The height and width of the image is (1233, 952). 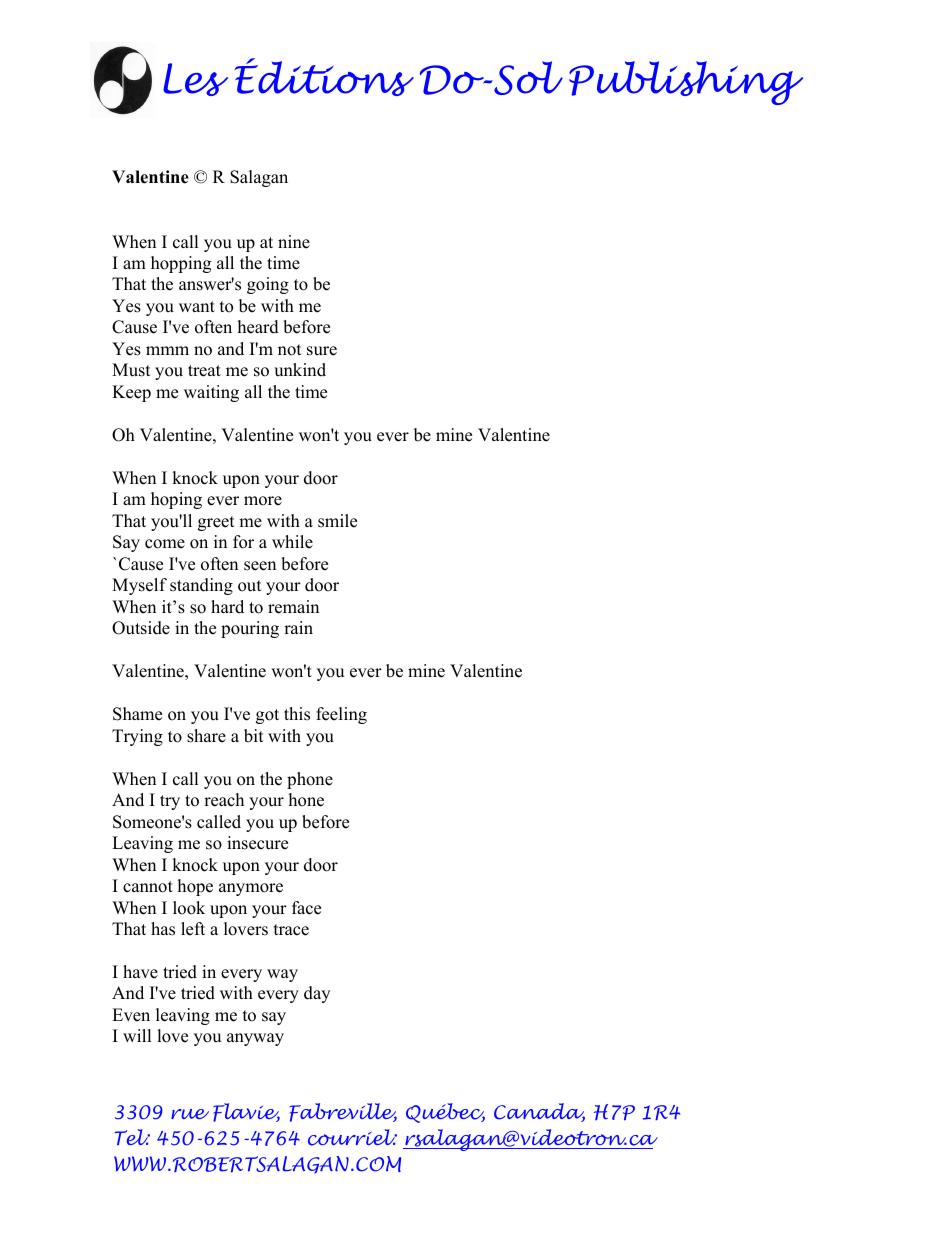 I want to click on hopping, so click(x=181, y=264).
